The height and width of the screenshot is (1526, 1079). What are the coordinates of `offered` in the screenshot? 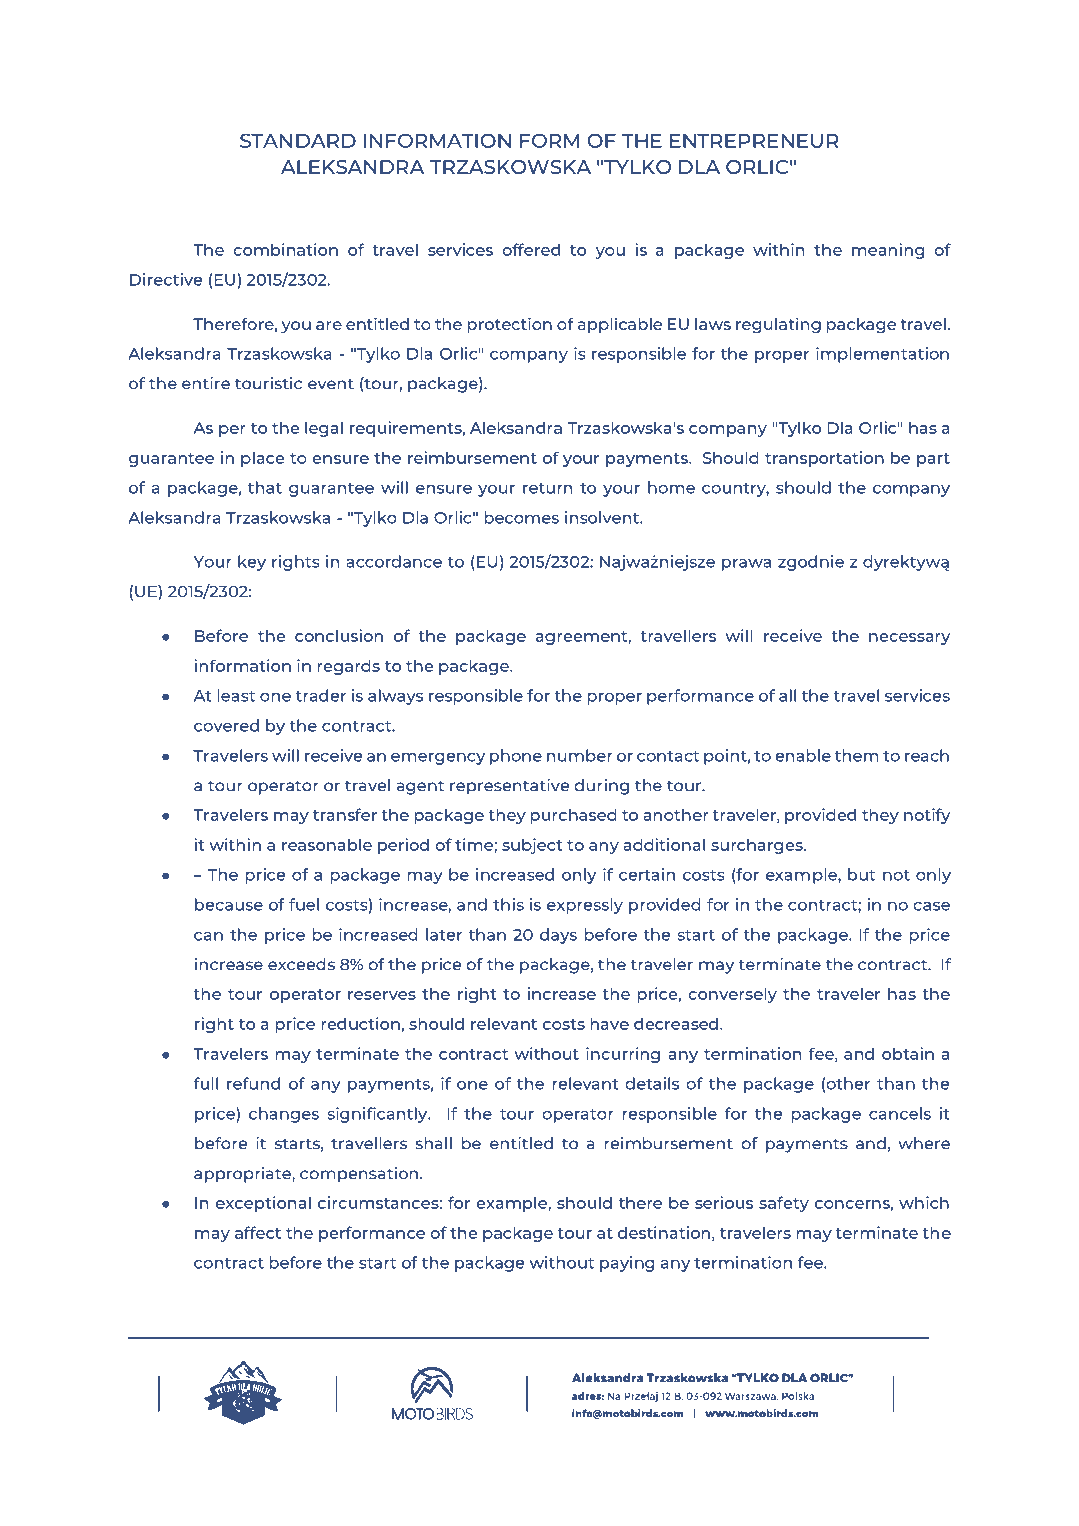 It's located at (531, 249).
